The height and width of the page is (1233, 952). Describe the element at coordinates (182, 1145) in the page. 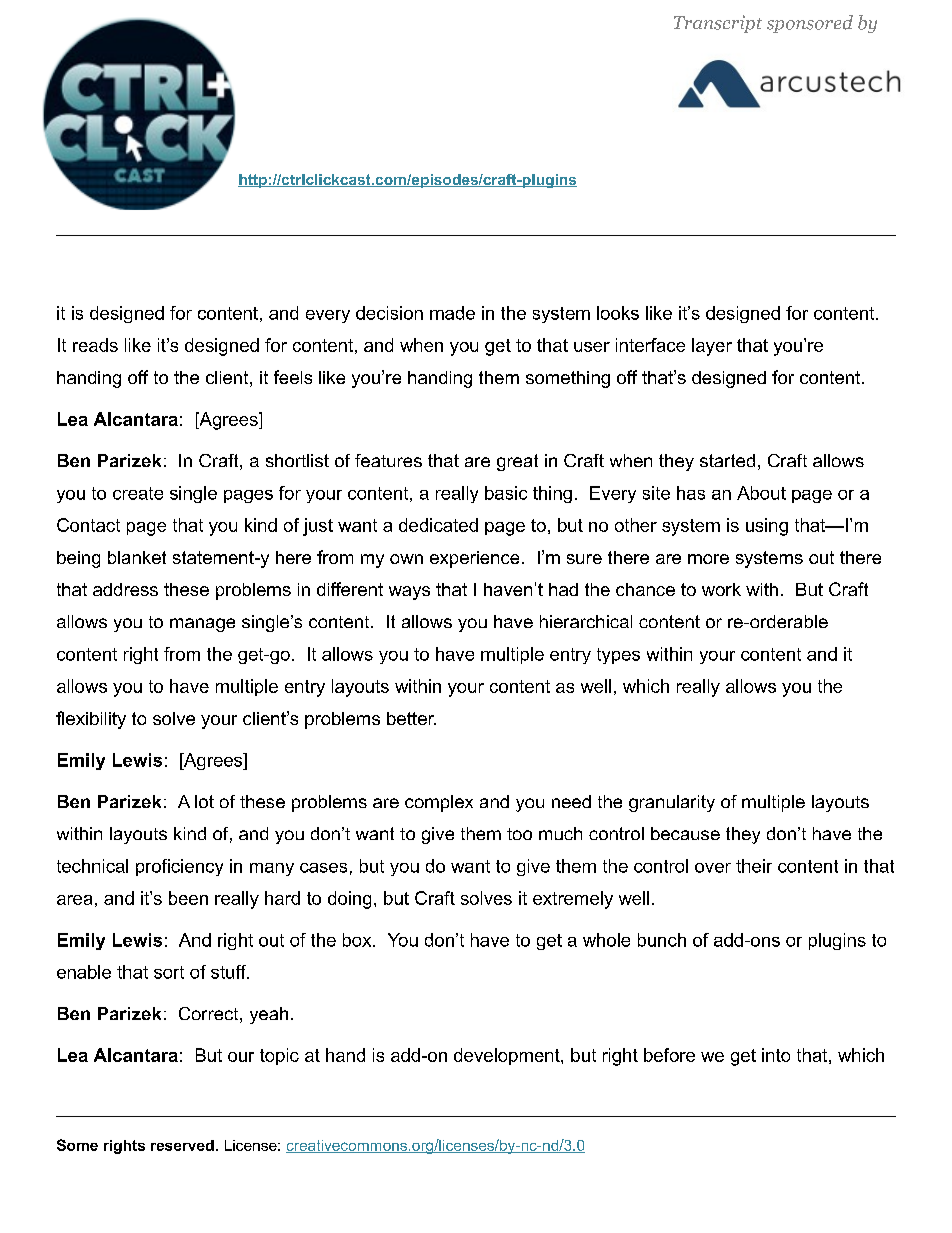

I see `reserved` at that location.
